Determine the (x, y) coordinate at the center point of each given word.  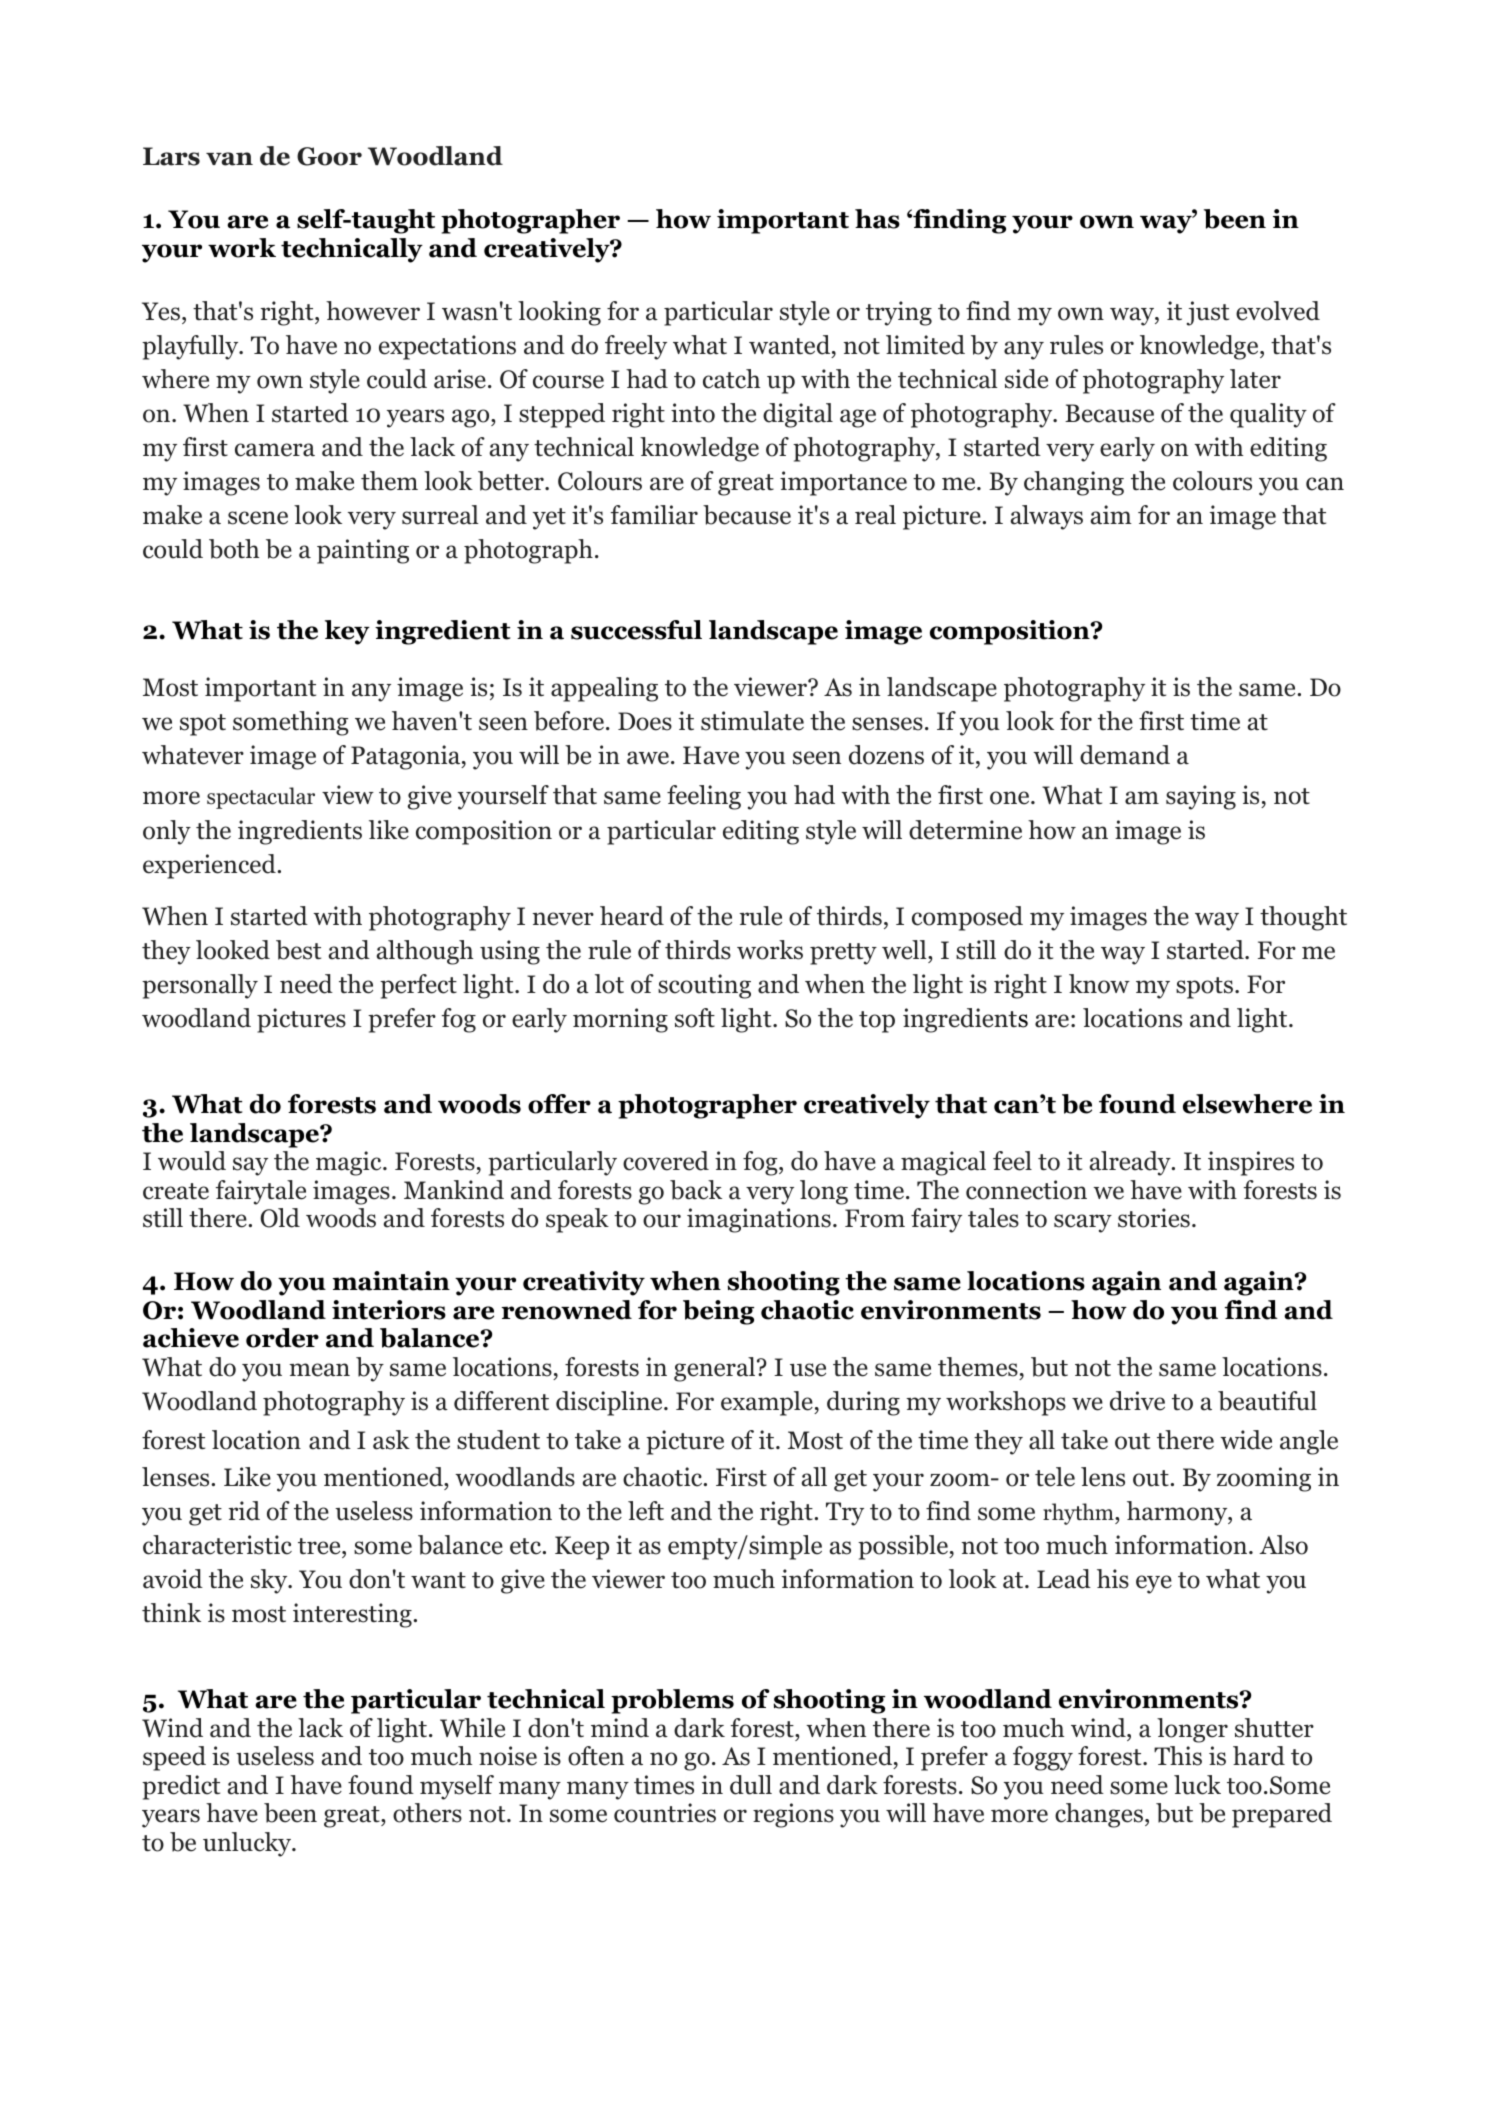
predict (181, 1787)
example (768, 1403)
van (229, 159)
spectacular (261, 798)
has (877, 219)
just (1207, 313)
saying (1201, 797)
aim (1111, 515)
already (1131, 1163)
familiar (654, 515)
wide (1246, 1440)
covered (666, 1161)
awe (648, 758)
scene (258, 518)
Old (280, 1218)
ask (391, 1440)
